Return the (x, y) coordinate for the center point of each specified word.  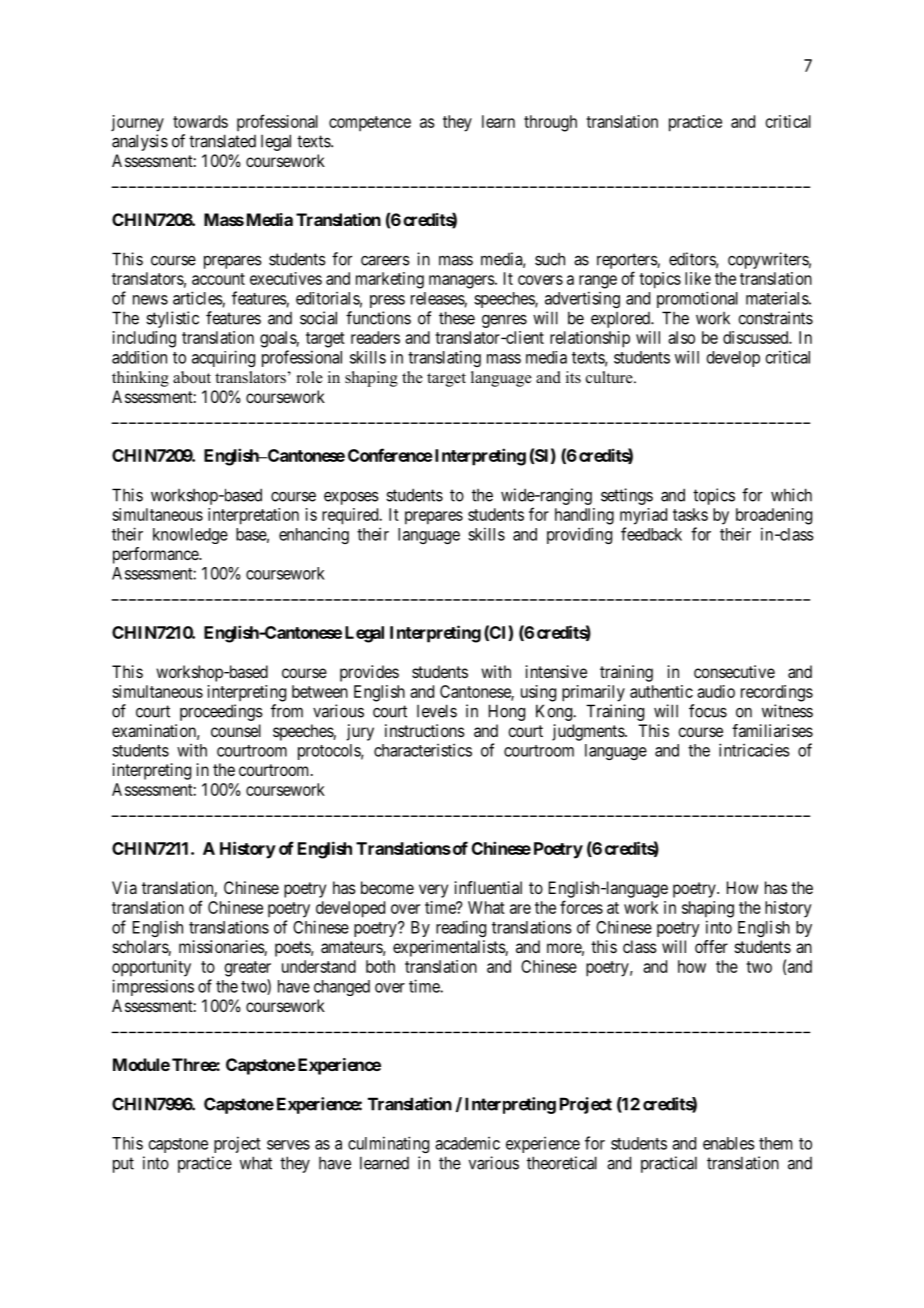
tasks (690, 514)
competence (370, 123)
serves (288, 1145)
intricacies (754, 750)
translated (222, 141)
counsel (236, 730)
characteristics (423, 750)
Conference (390, 455)
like (698, 278)
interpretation (253, 516)
